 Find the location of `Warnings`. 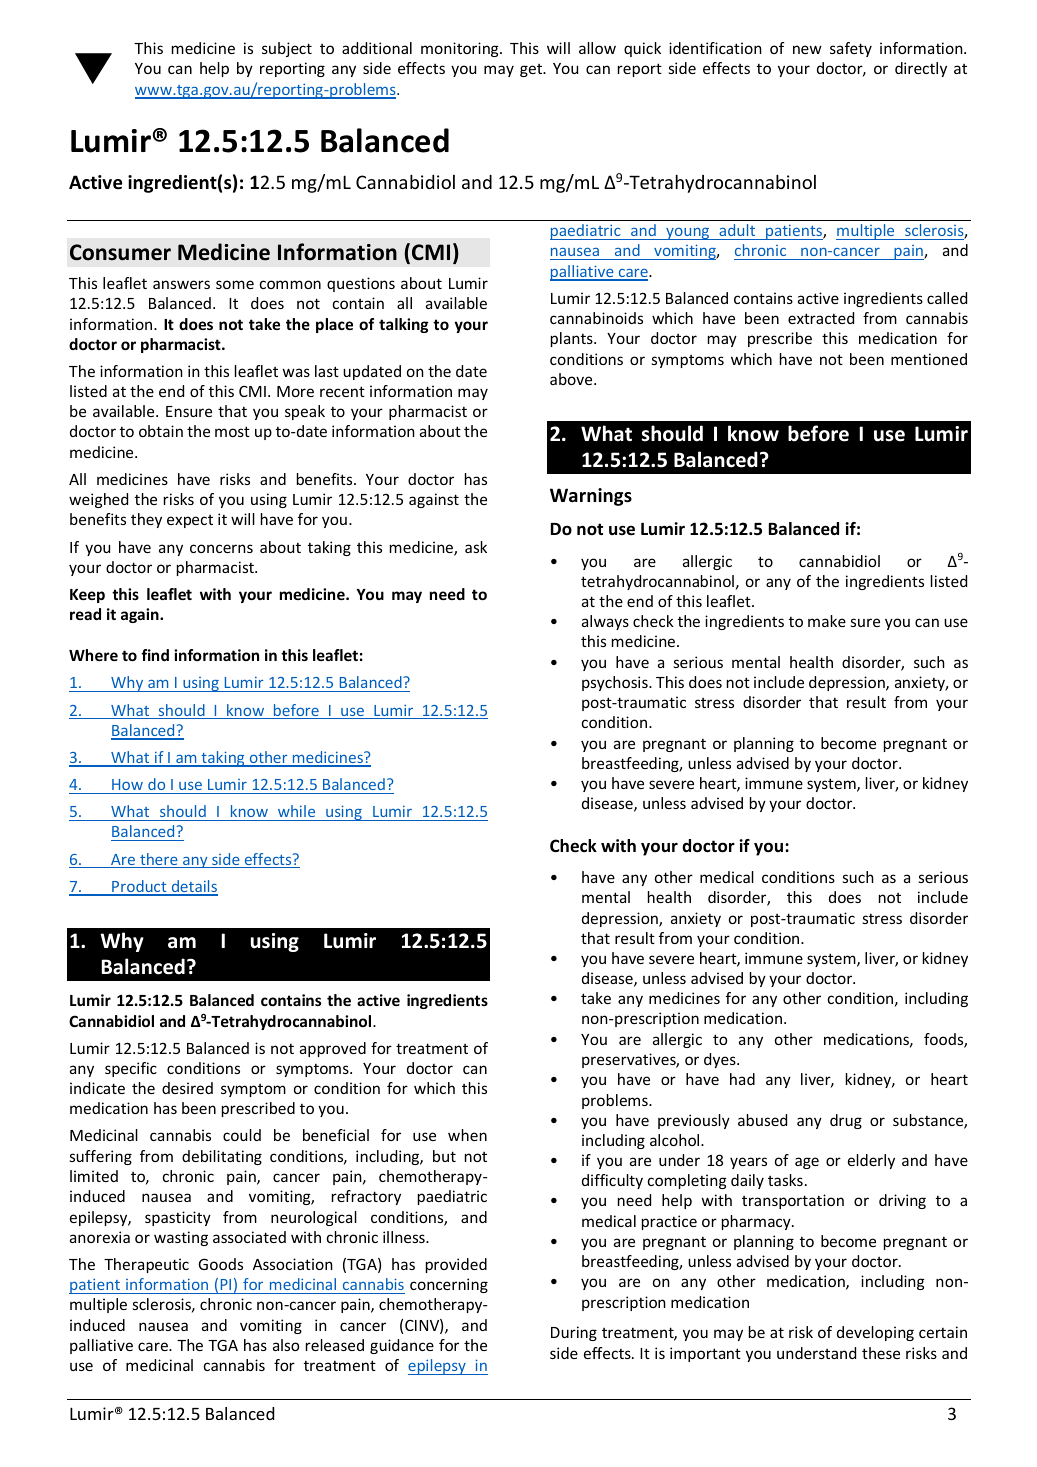

Warnings is located at coordinates (591, 497).
